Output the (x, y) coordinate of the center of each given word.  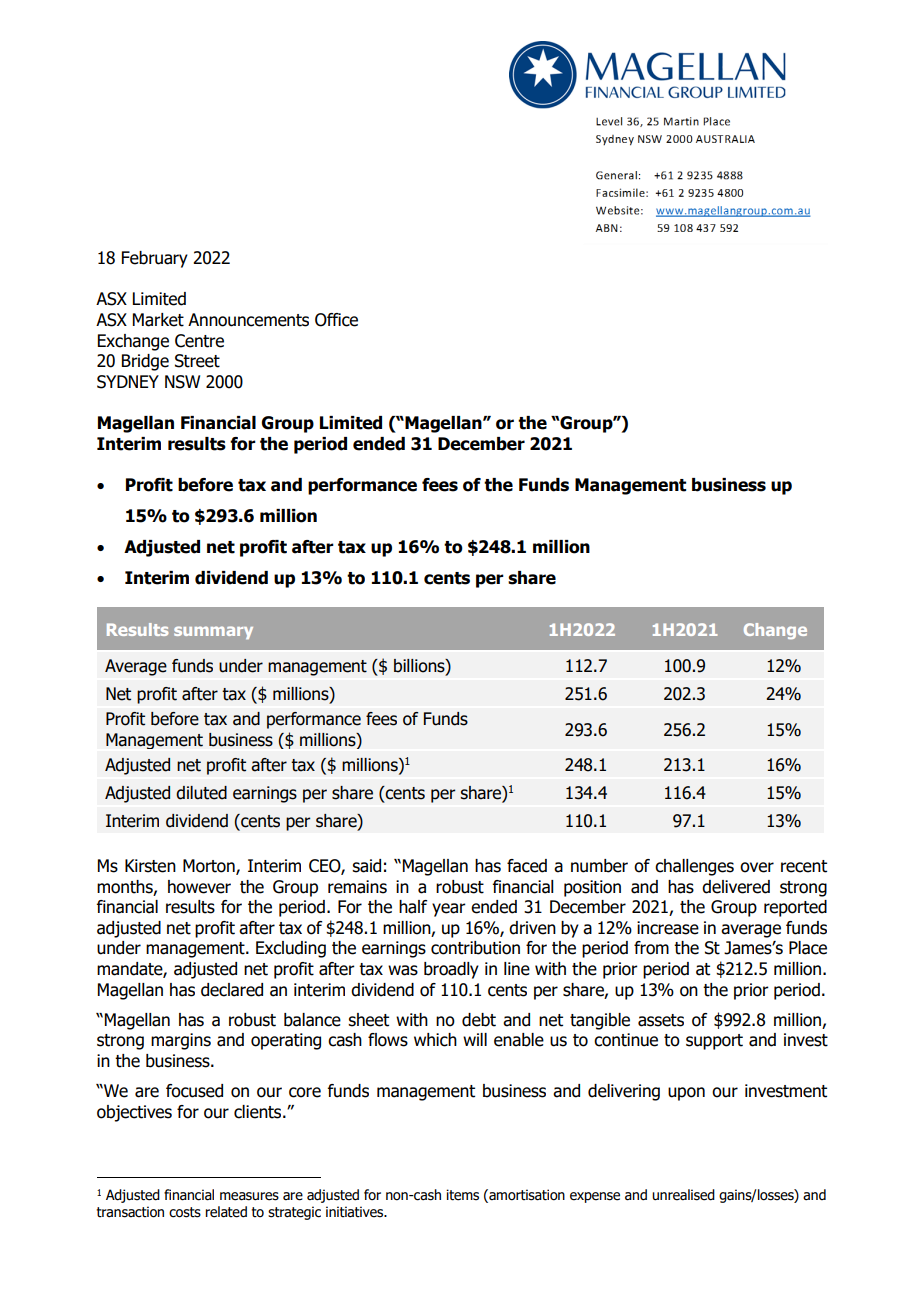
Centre (199, 341)
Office (336, 320)
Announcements (248, 320)
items (462, 1195)
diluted (201, 793)
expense (595, 1197)
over (757, 867)
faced (527, 866)
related (226, 1212)
